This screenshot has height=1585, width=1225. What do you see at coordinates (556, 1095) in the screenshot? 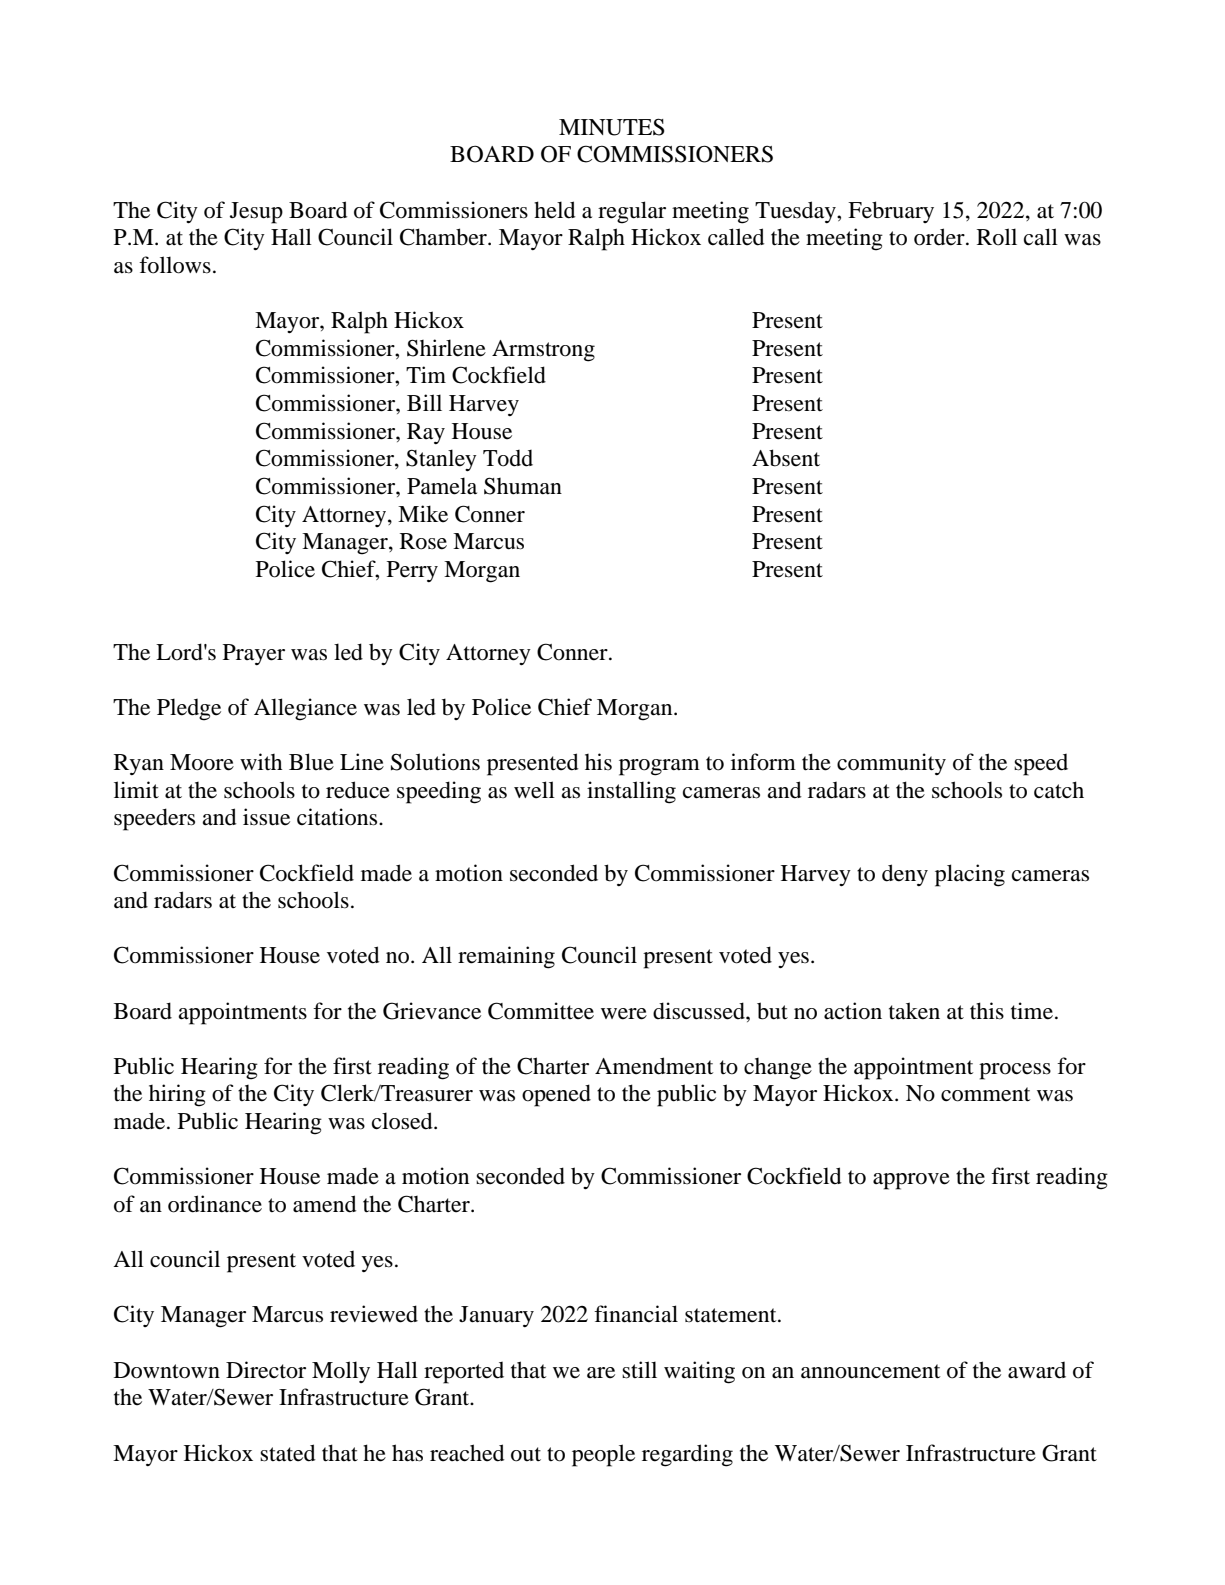
I see `opened` at bounding box center [556, 1095].
